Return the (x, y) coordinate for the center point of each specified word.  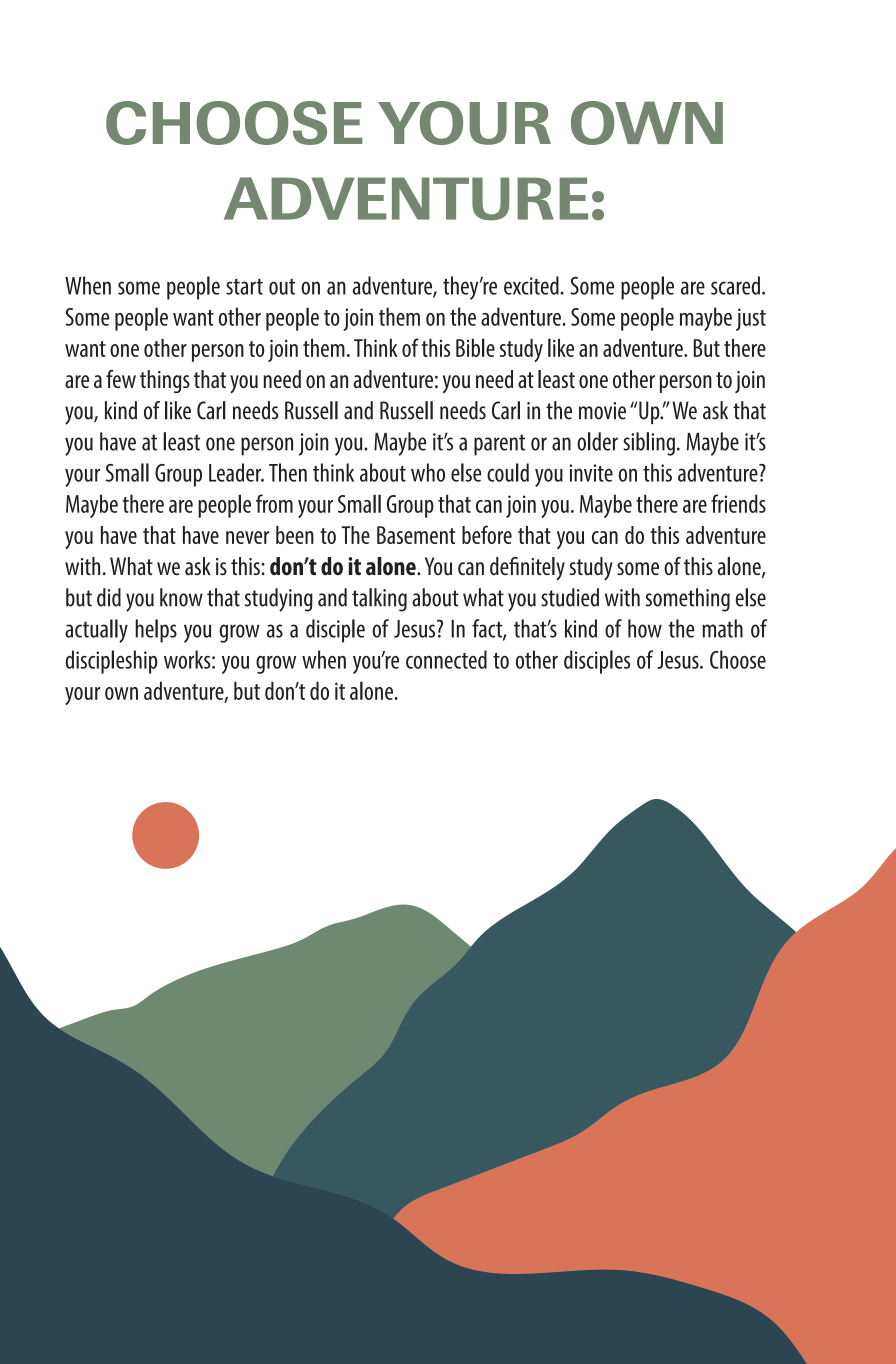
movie (602, 411)
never (247, 537)
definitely (527, 569)
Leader (236, 472)
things (165, 381)
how (645, 628)
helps (156, 631)
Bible (475, 347)
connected (446, 659)
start (244, 286)
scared (735, 285)
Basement (416, 535)
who (428, 472)
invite (591, 473)
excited (532, 285)
